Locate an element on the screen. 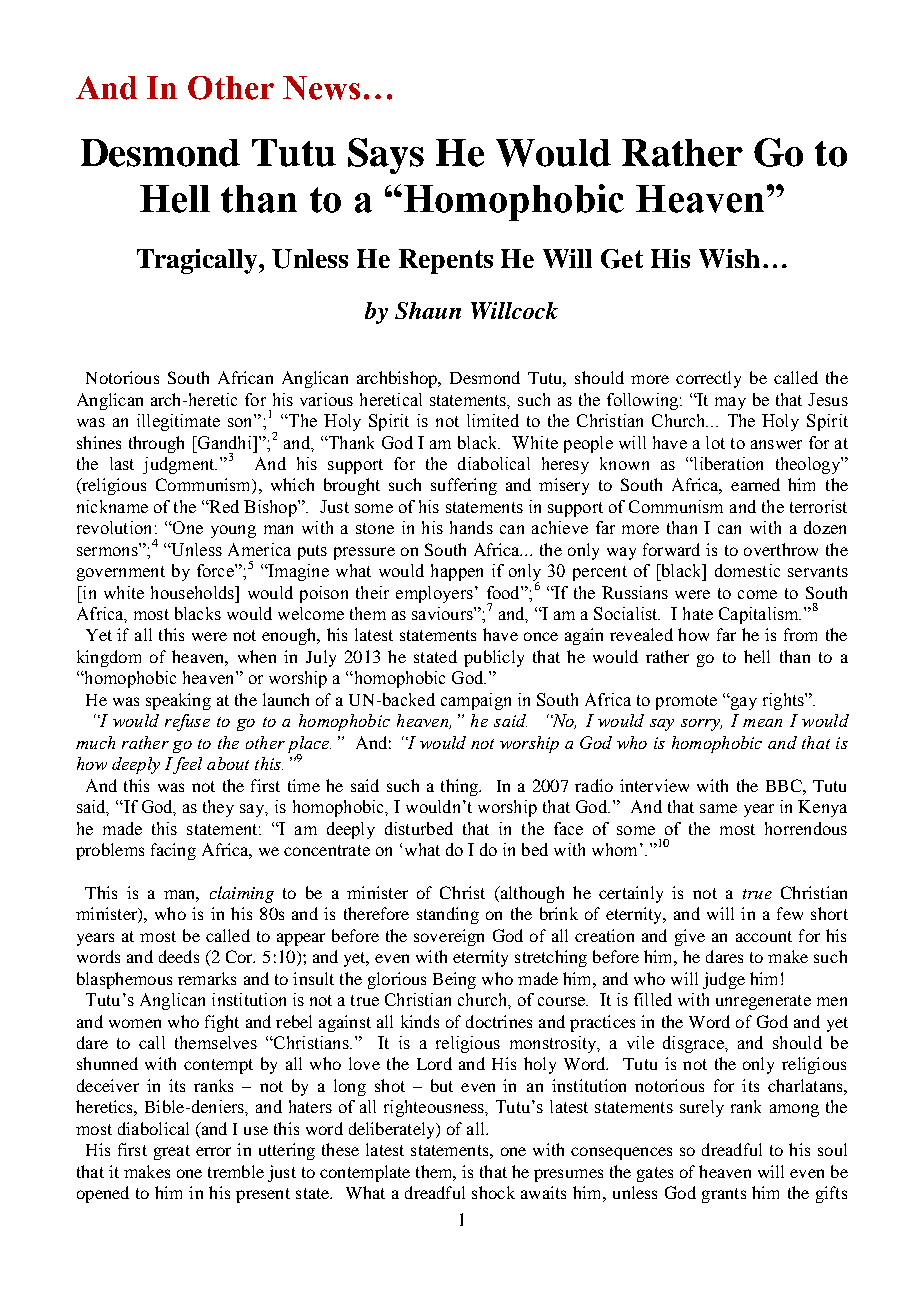 This screenshot has height=1308, width=924. from is located at coordinates (800, 634).
